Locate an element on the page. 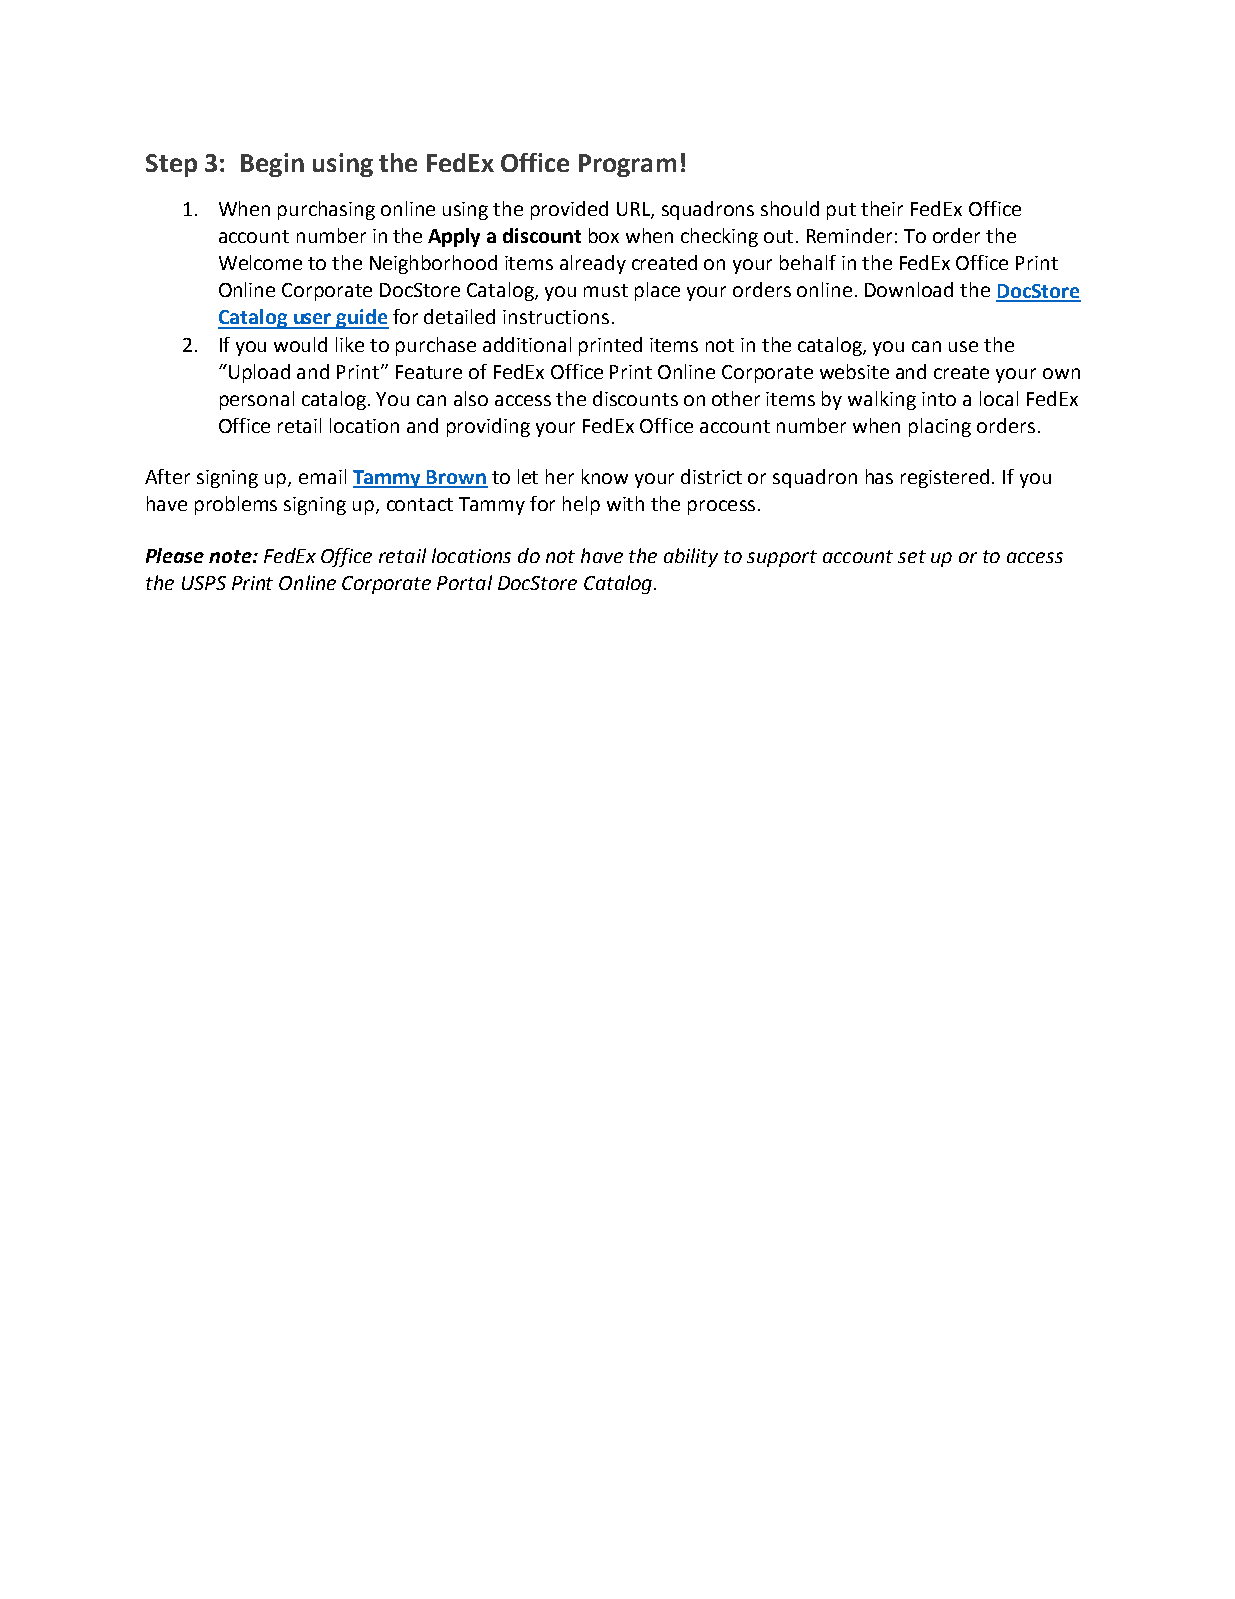 This page has width=1235, height=1599. Welcome is located at coordinates (260, 262).
